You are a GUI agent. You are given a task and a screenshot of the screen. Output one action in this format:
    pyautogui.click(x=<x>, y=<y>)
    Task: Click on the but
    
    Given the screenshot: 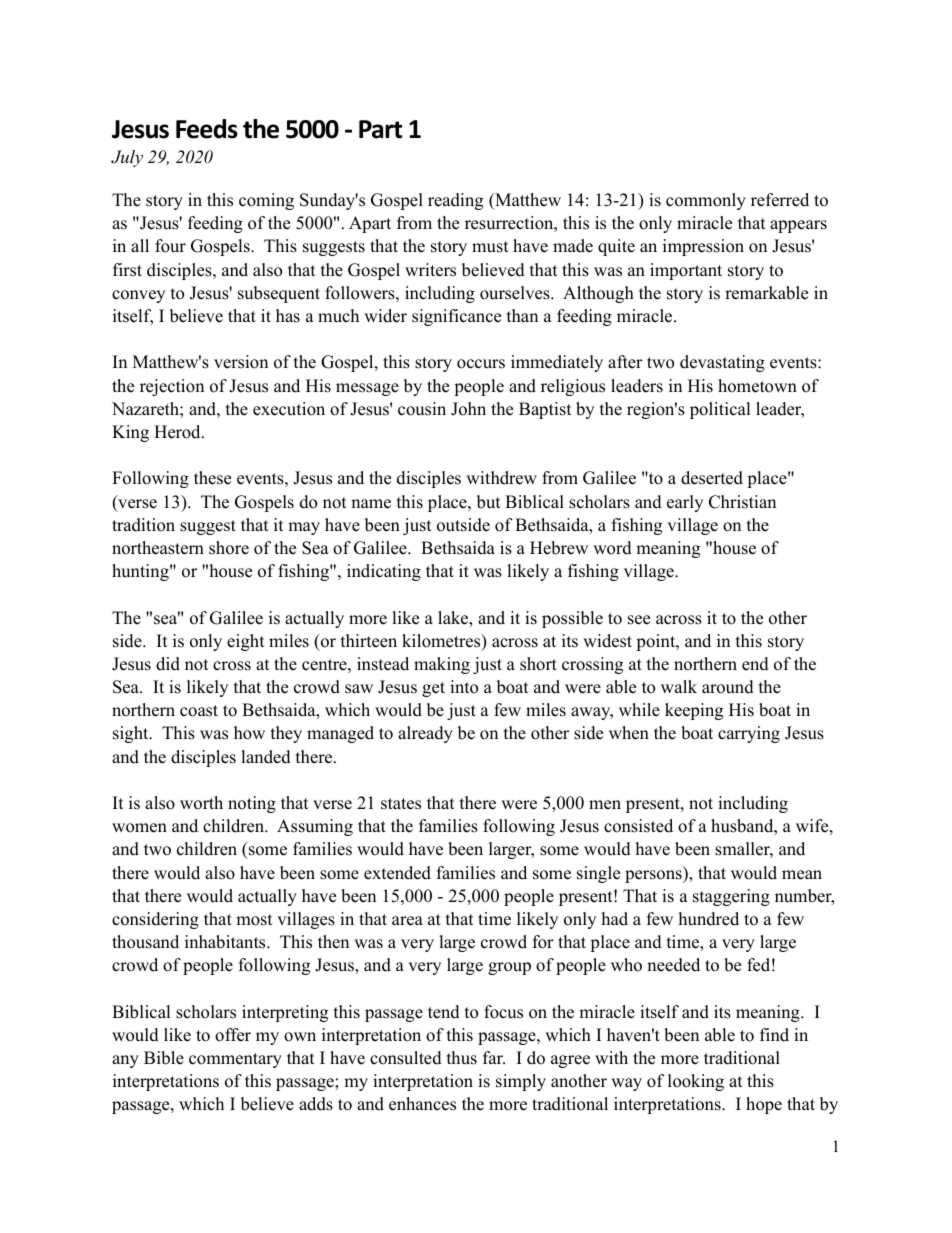 What is the action you would take?
    pyautogui.click(x=489, y=502)
